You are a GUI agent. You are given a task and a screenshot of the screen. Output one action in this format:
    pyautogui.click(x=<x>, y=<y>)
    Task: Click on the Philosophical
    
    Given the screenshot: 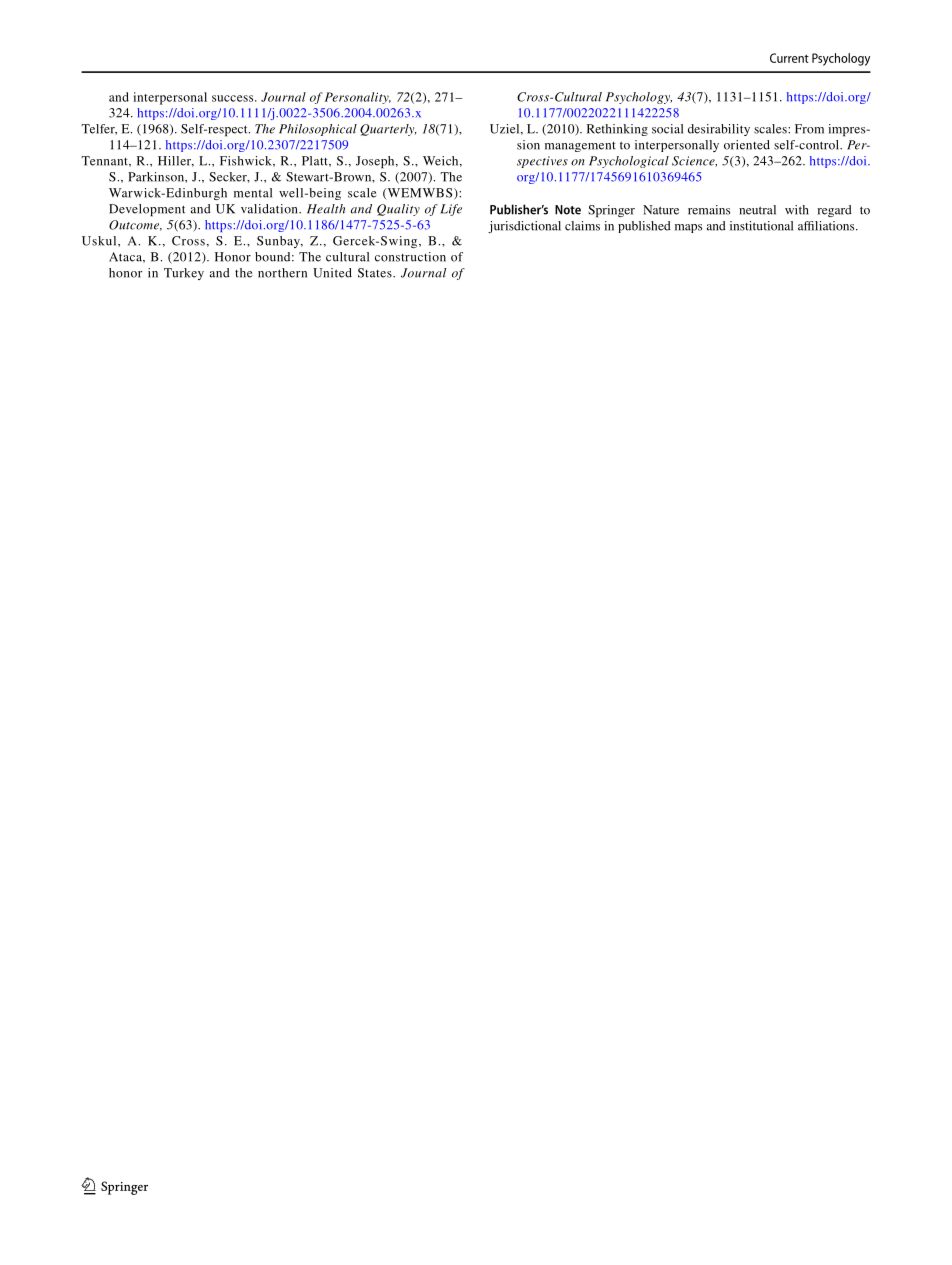 What is the action you would take?
    pyautogui.click(x=318, y=130)
